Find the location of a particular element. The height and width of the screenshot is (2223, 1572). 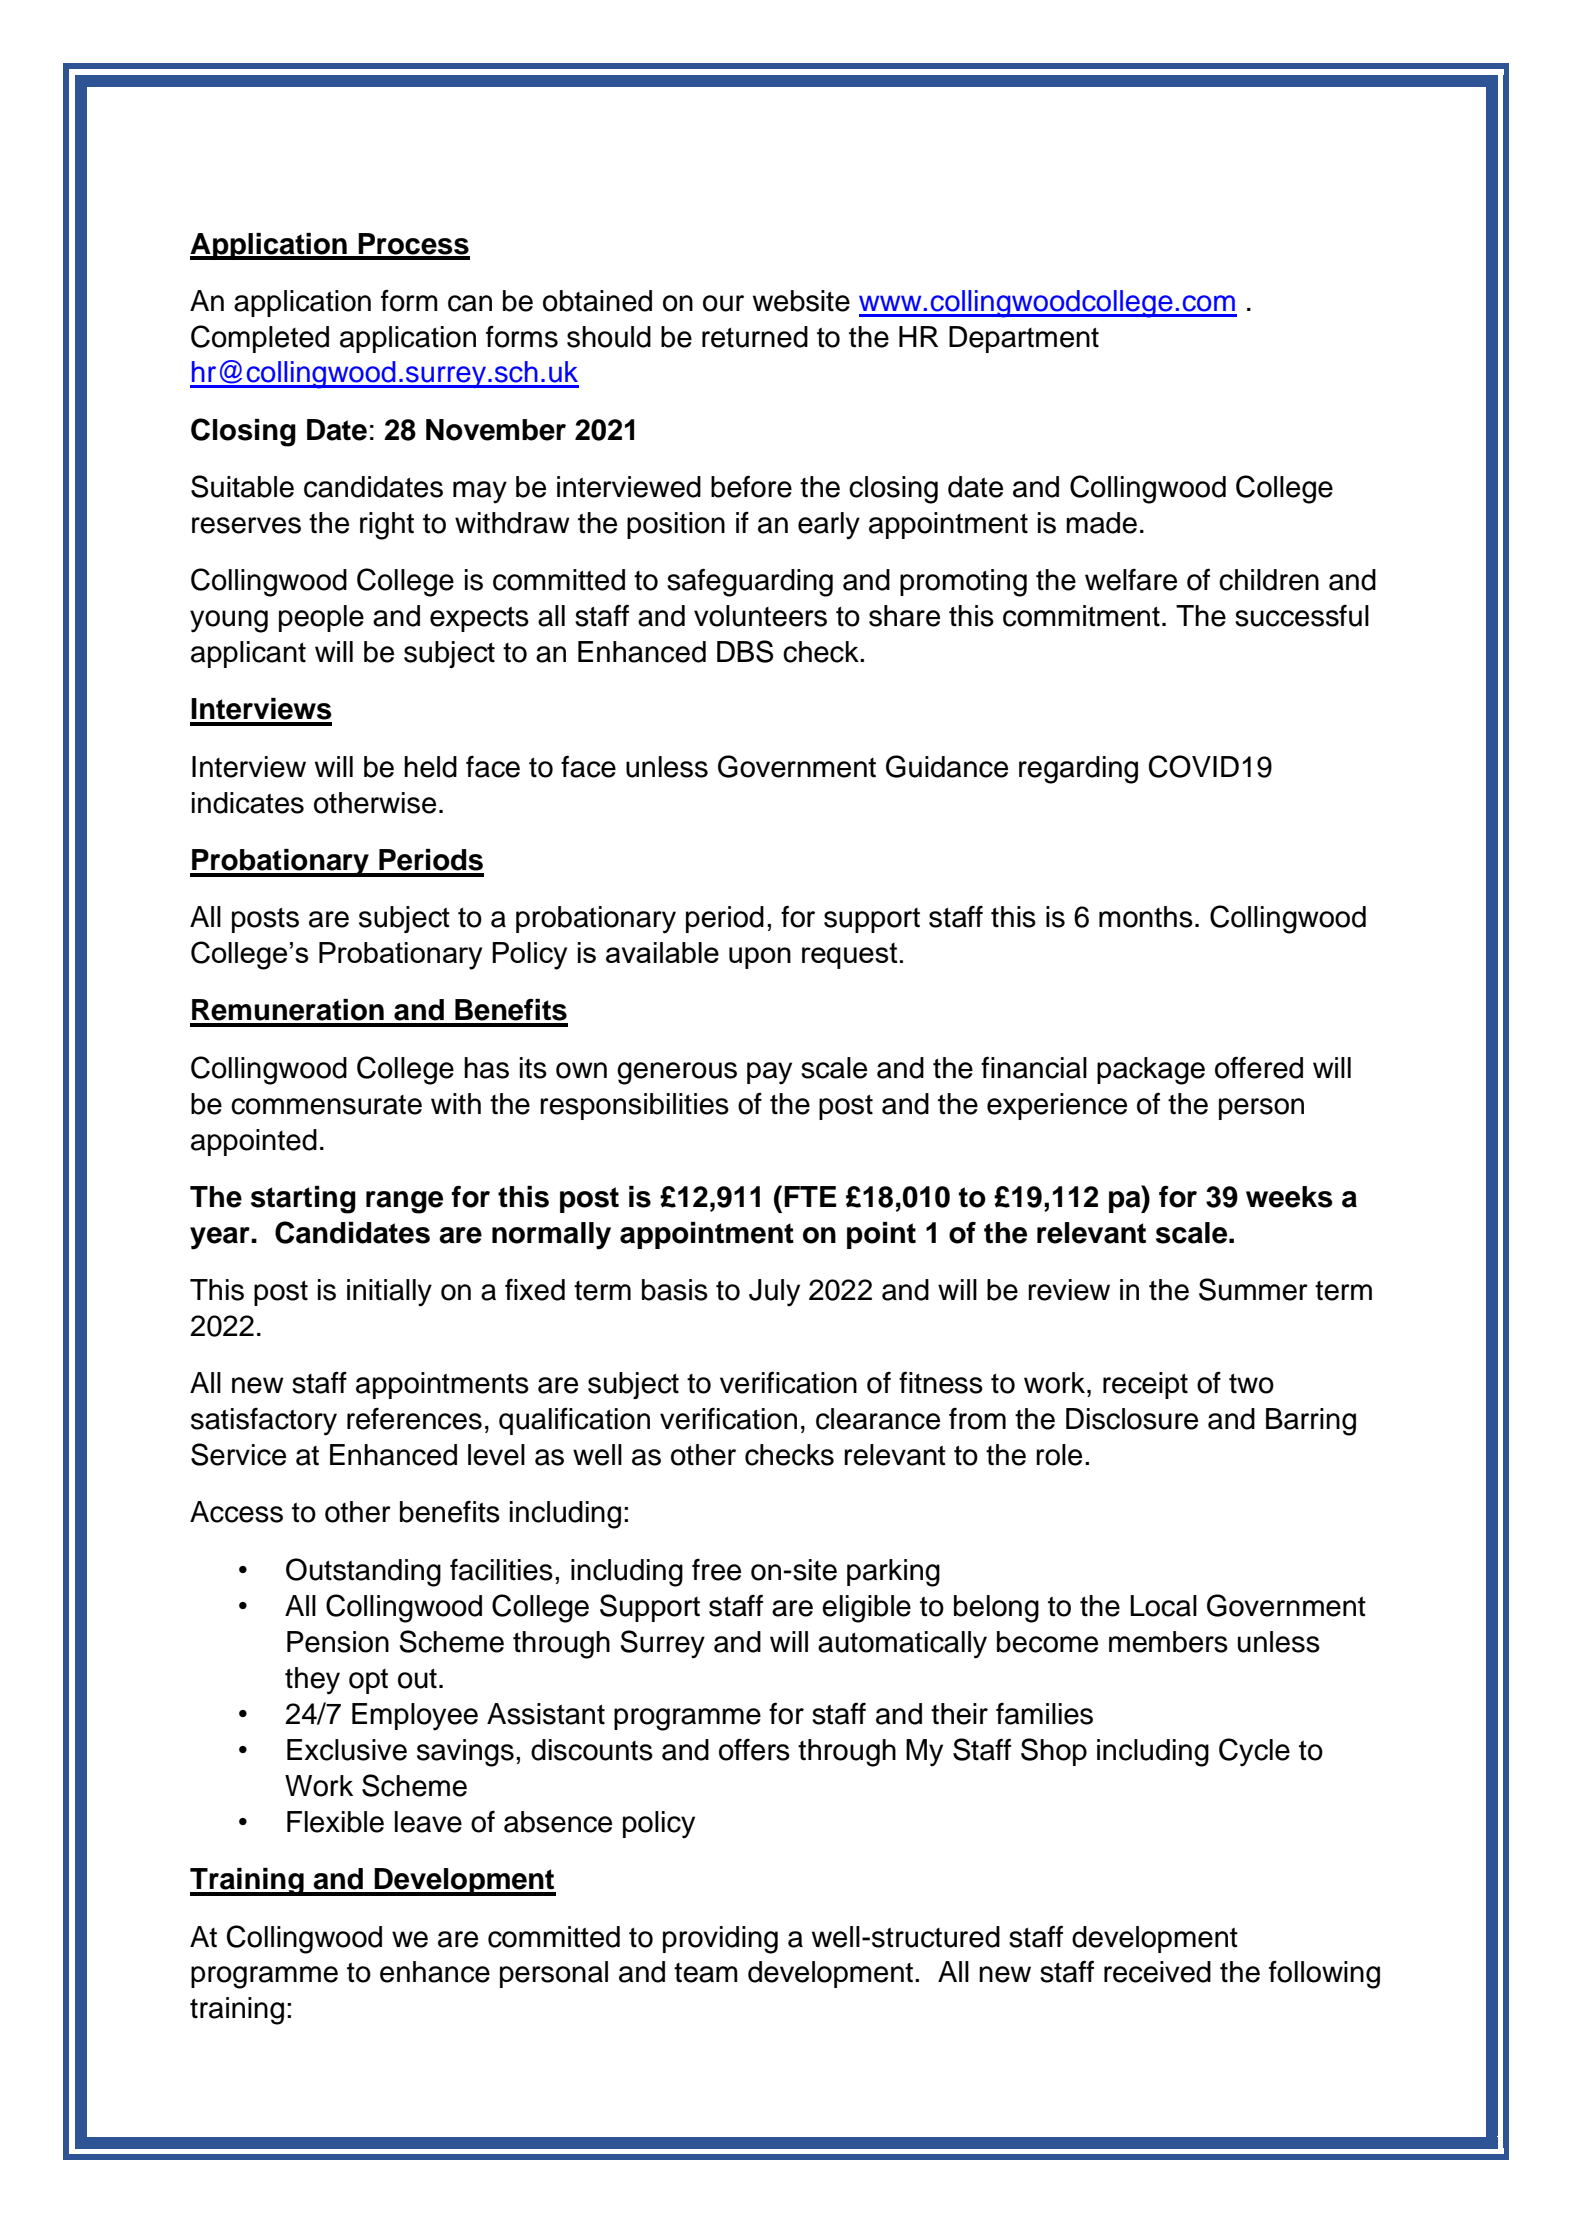

commensurate is located at coordinates (326, 1105).
